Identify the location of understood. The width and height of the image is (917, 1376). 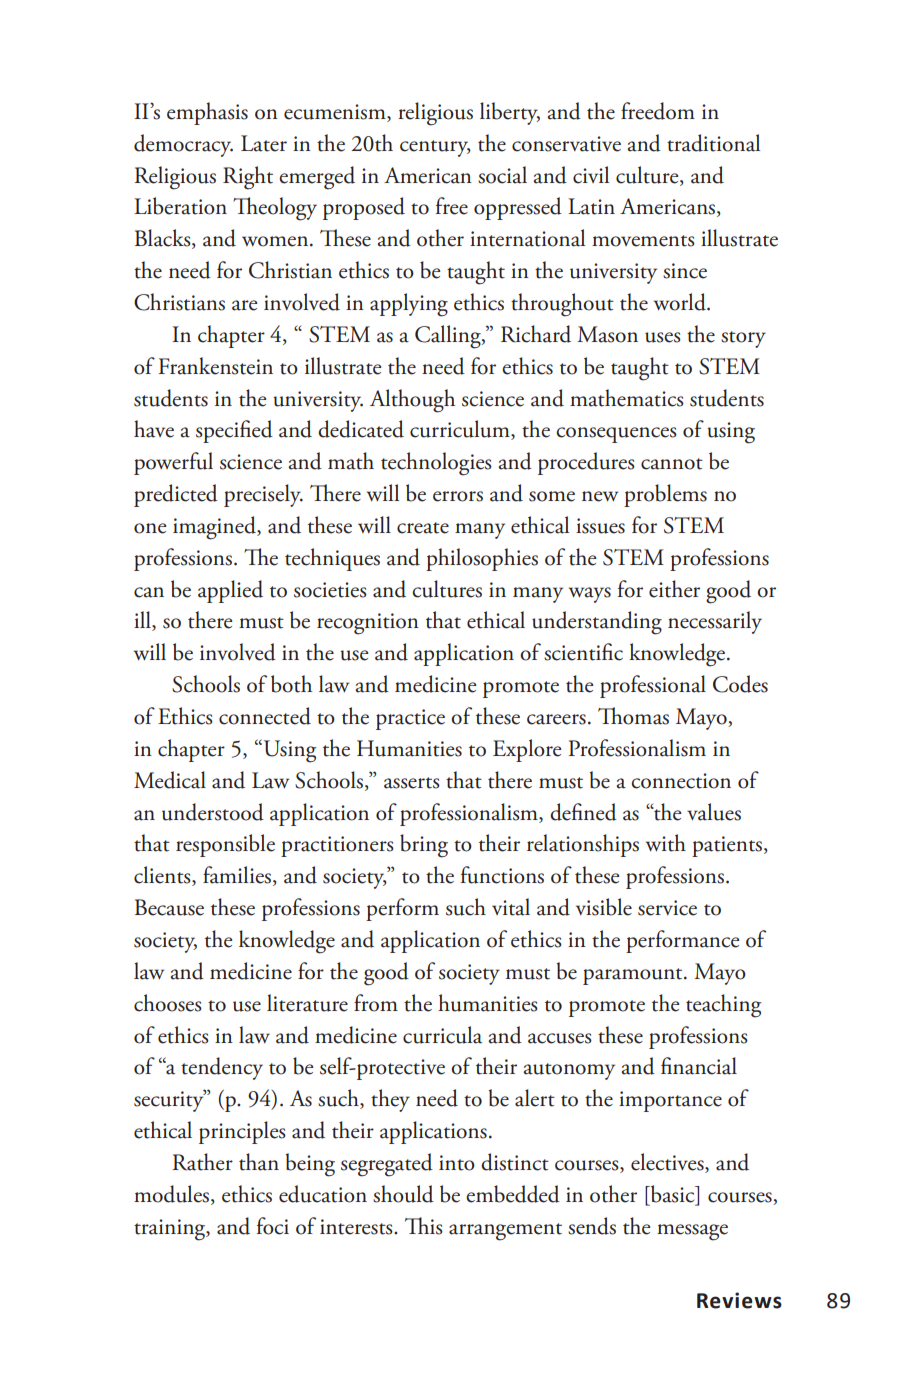
(213, 812).
